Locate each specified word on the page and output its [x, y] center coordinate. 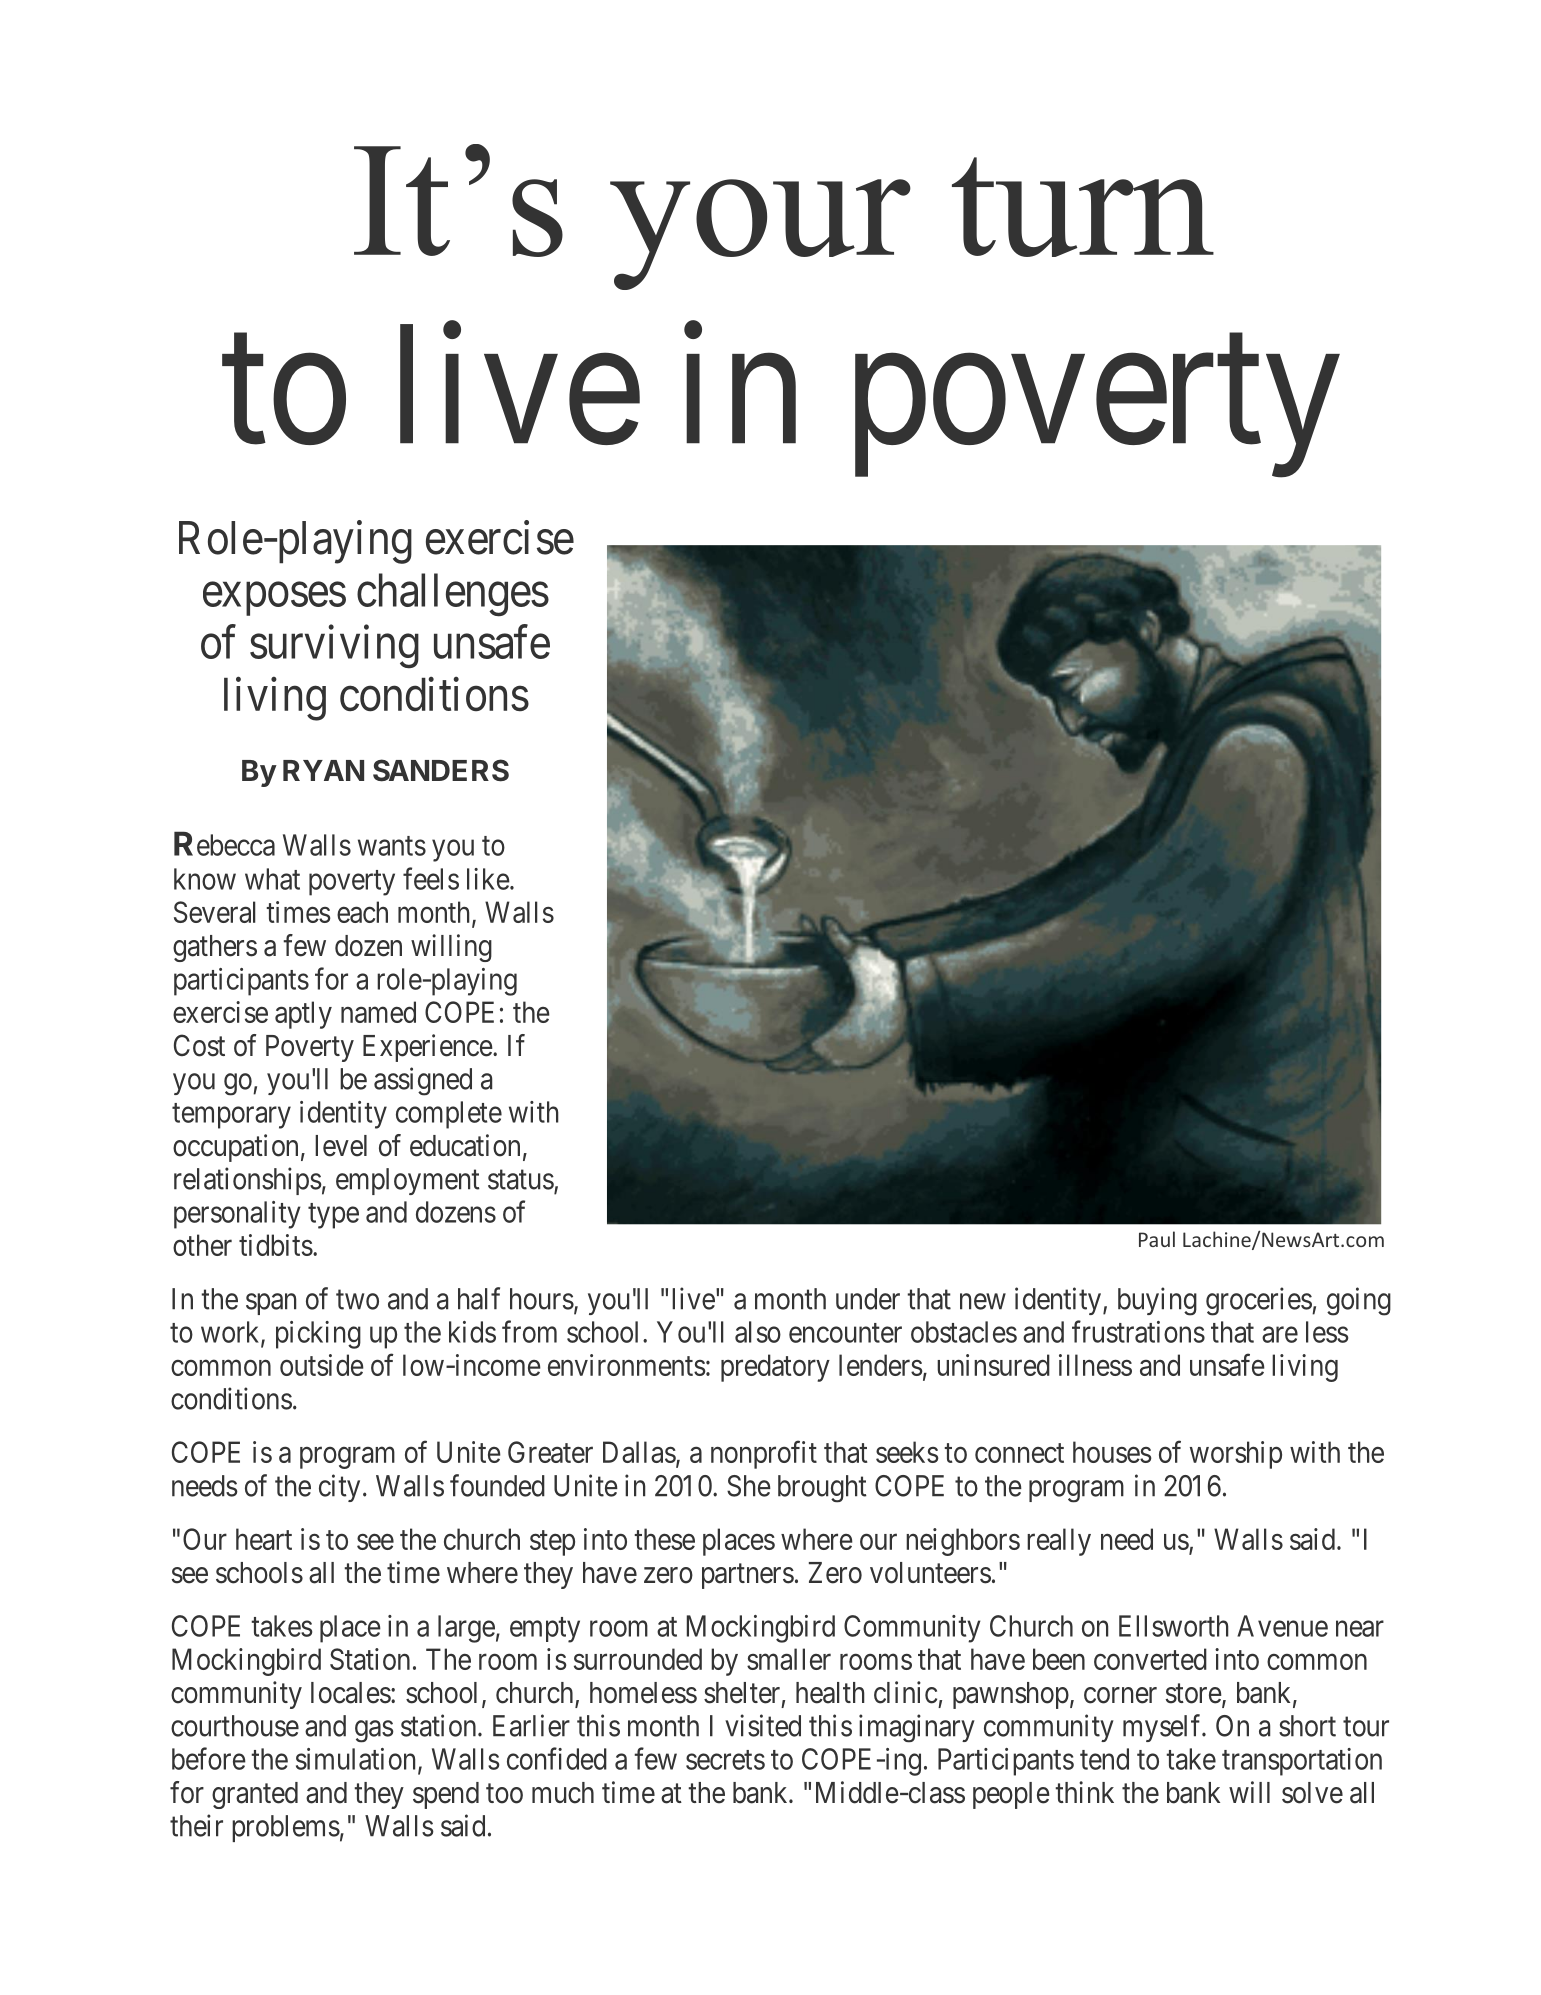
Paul [1157, 1239]
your [760, 234]
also [758, 1332]
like [488, 879]
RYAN [323, 770]
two [357, 1300]
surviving [334, 647]
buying [1157, 1301]
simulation [355, 1759]
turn [1083, 207]
